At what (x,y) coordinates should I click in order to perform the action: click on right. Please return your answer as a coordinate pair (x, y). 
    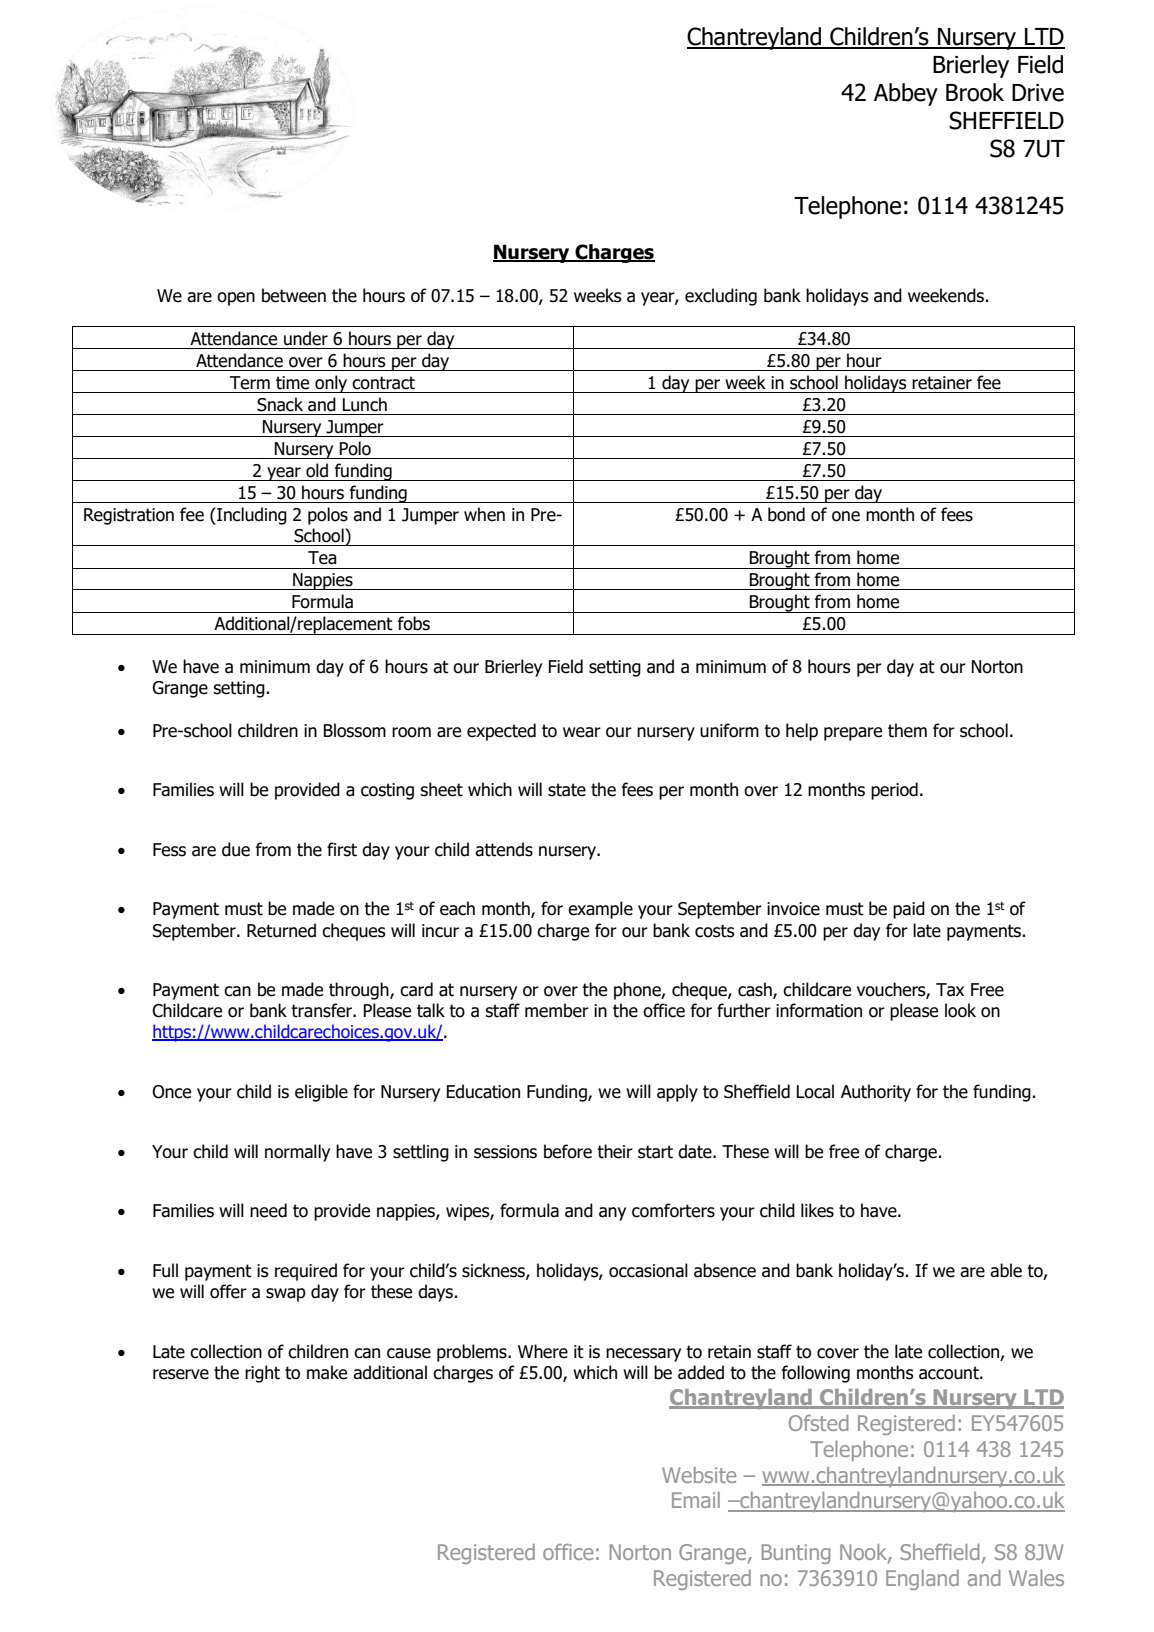
    Looking at the image, I should click on (262, 1374).
